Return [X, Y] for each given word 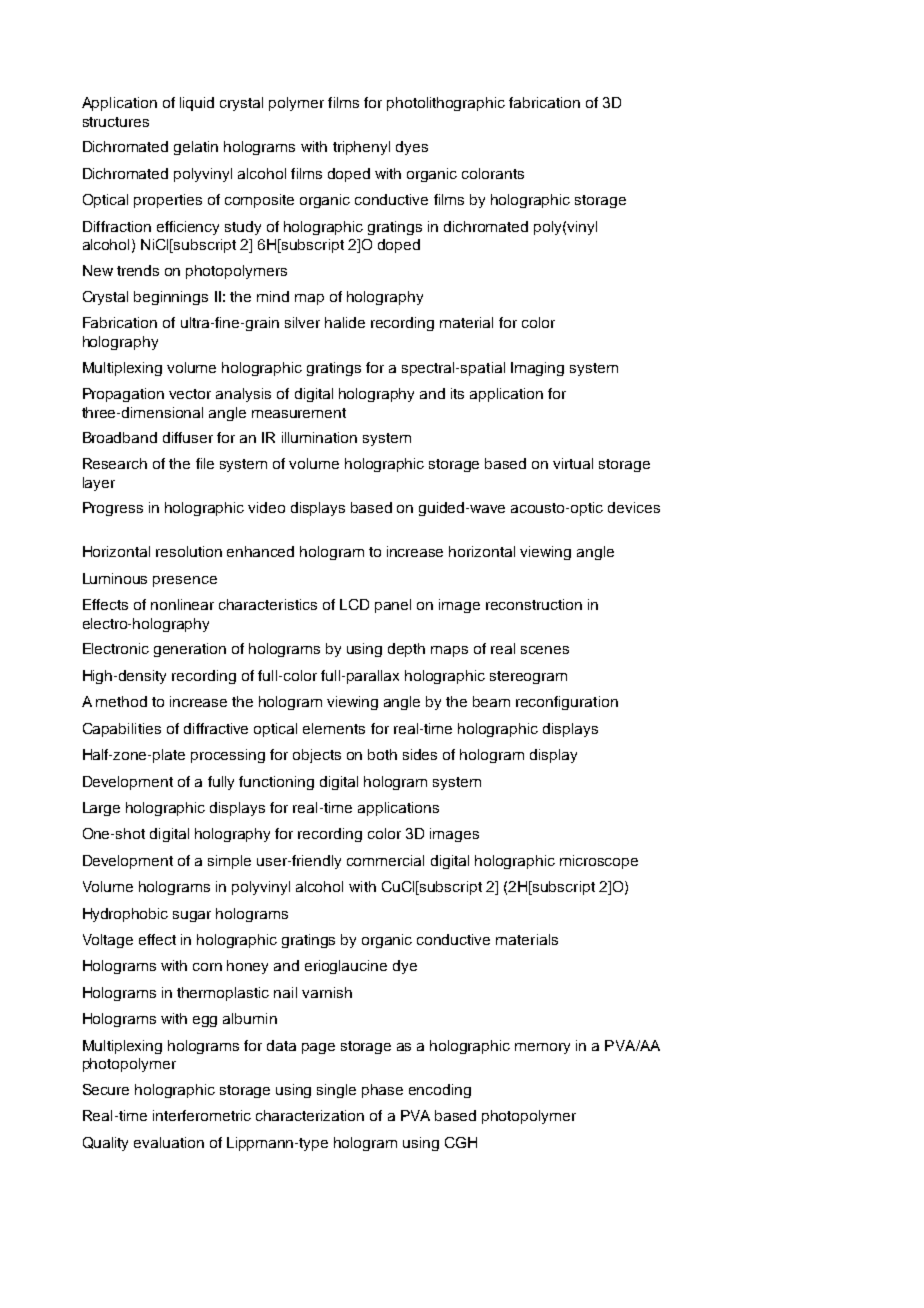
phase [382, 1091]
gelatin [196, 148]
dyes [412, 148]
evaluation [169, 1142]
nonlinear [182, 604]
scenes [545, 650]
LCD [354, 604]
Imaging [537, 369]
